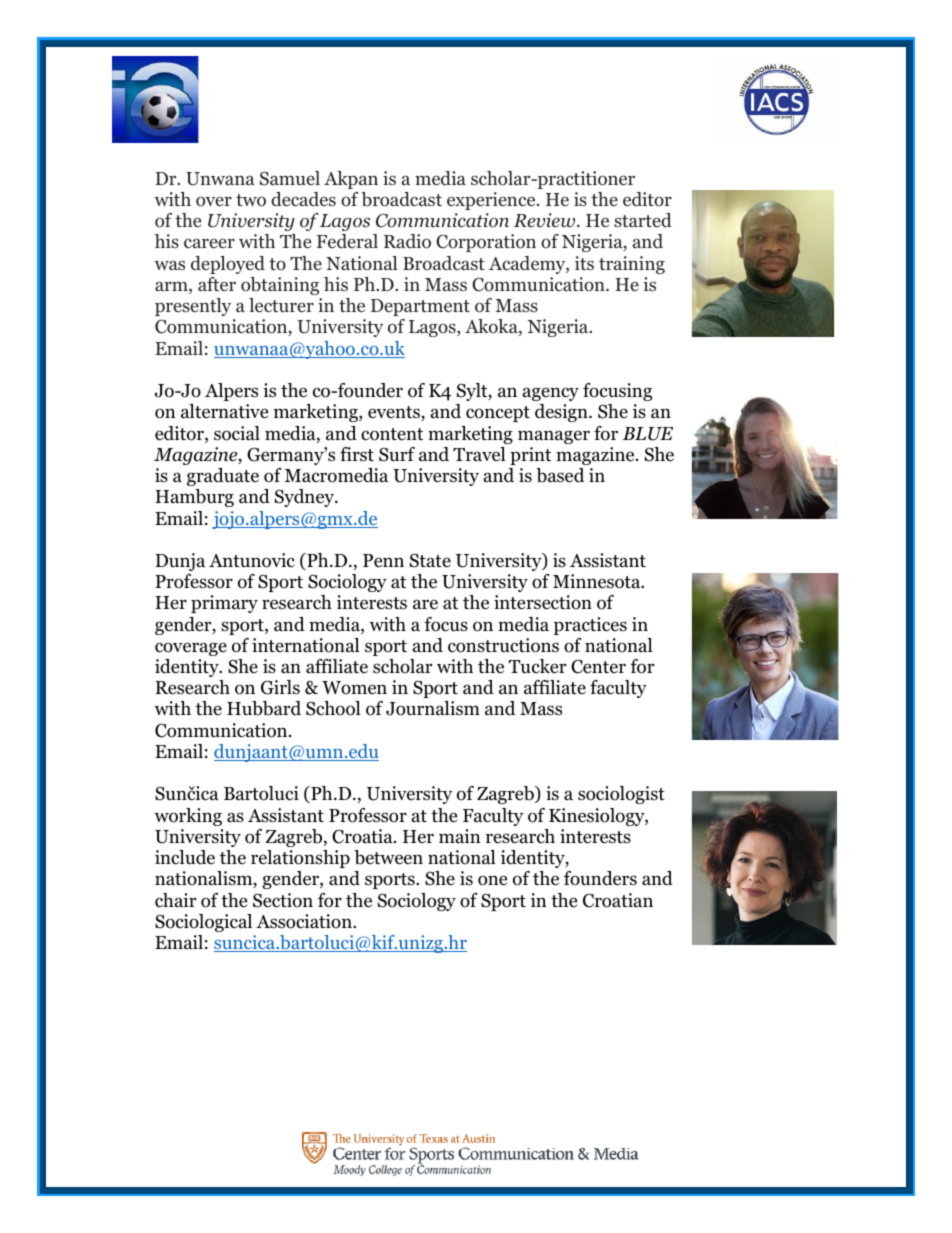 Image resolution: width=952 pixels, height=1233 pixels. What do you see at coordinates (590, 626) in the document?
I see `practices` at bounding box center [590, 626].
